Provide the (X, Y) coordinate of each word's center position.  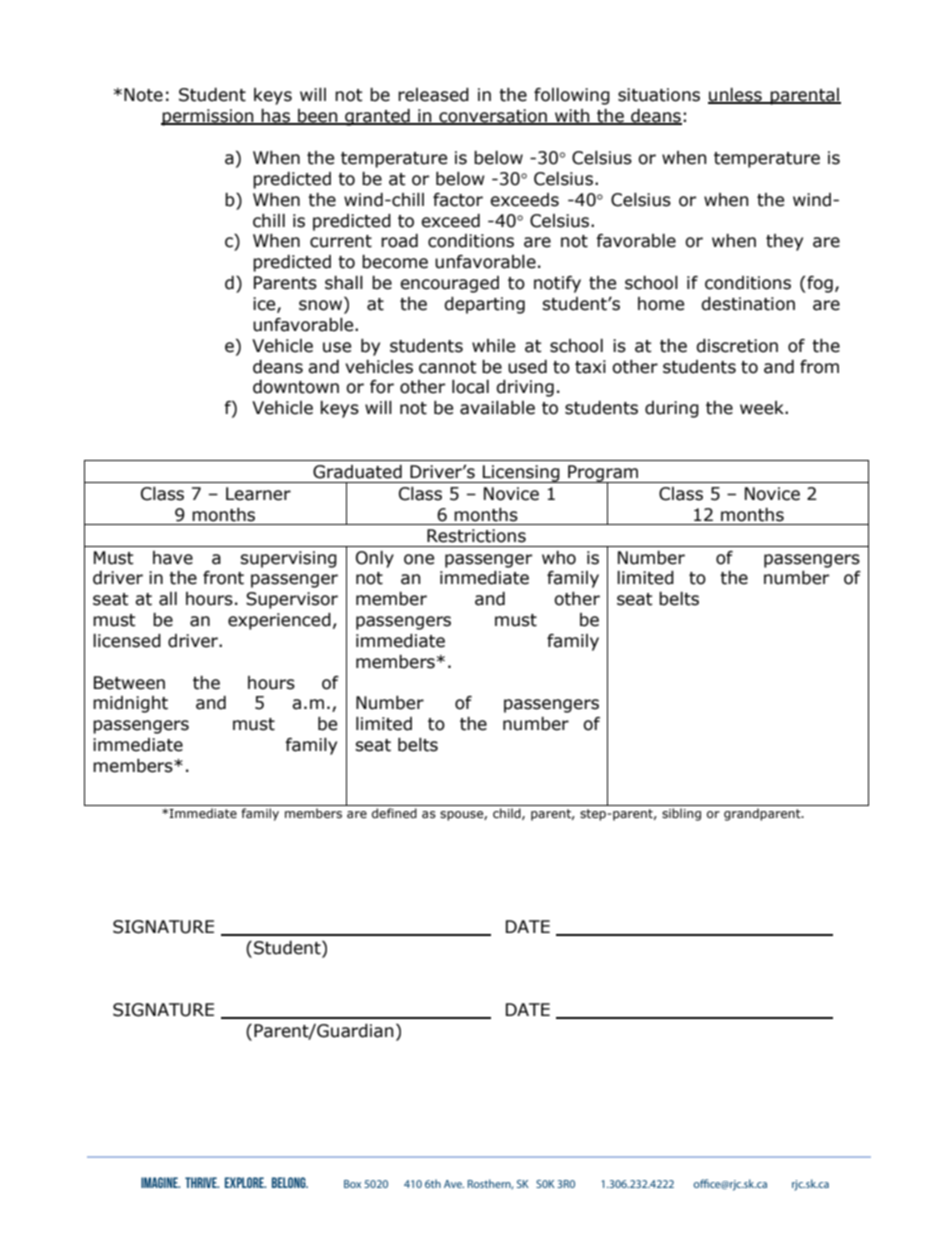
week (763, 408)
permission (208, 117)
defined (394, 813)
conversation (493, 117)
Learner (258, 494)
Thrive (202, 1182)
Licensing (521, 474)
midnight (130, 704)
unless (736, 96)
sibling (681, 814)
